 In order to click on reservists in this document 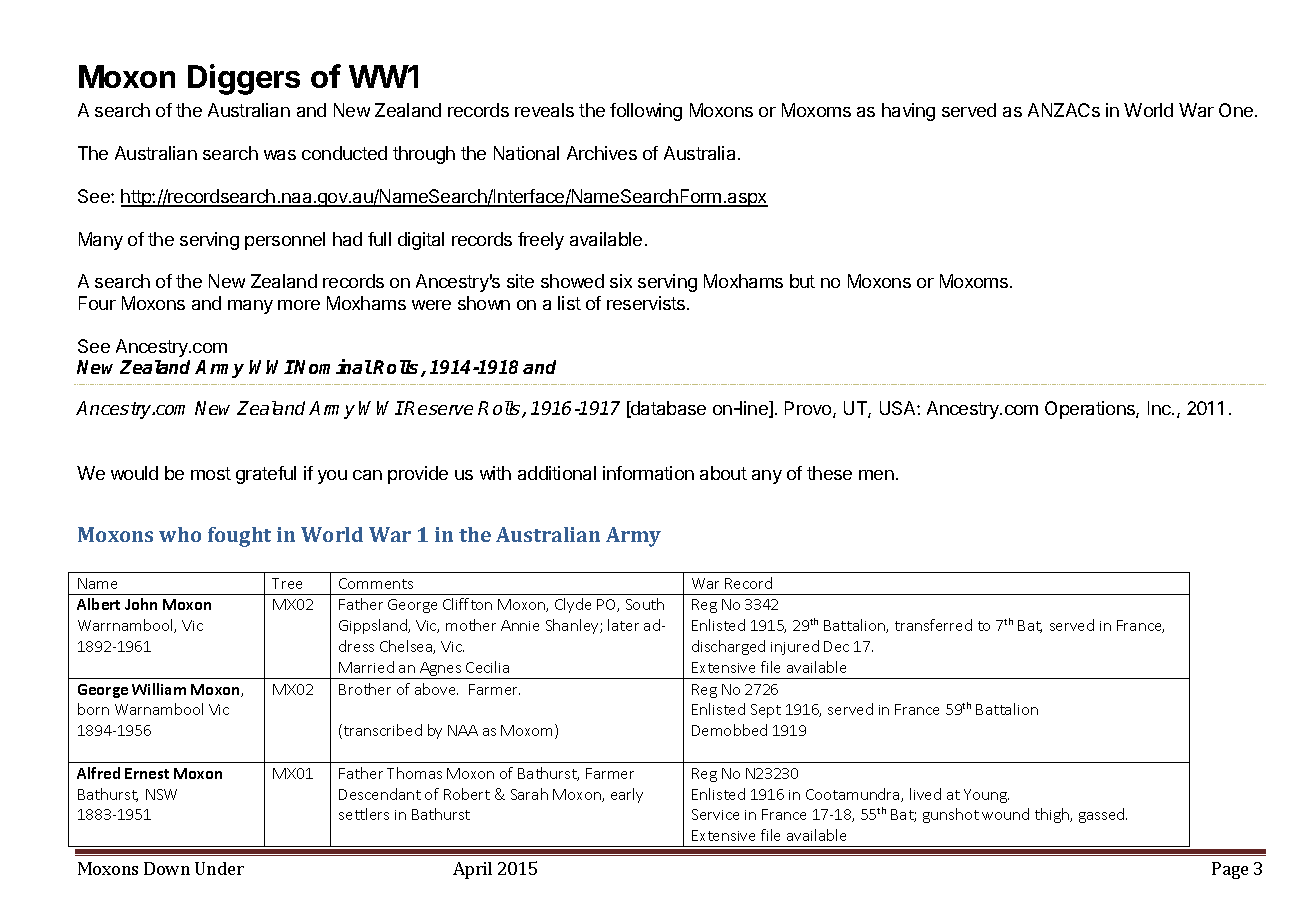, I will do `click(647, 303)`.
